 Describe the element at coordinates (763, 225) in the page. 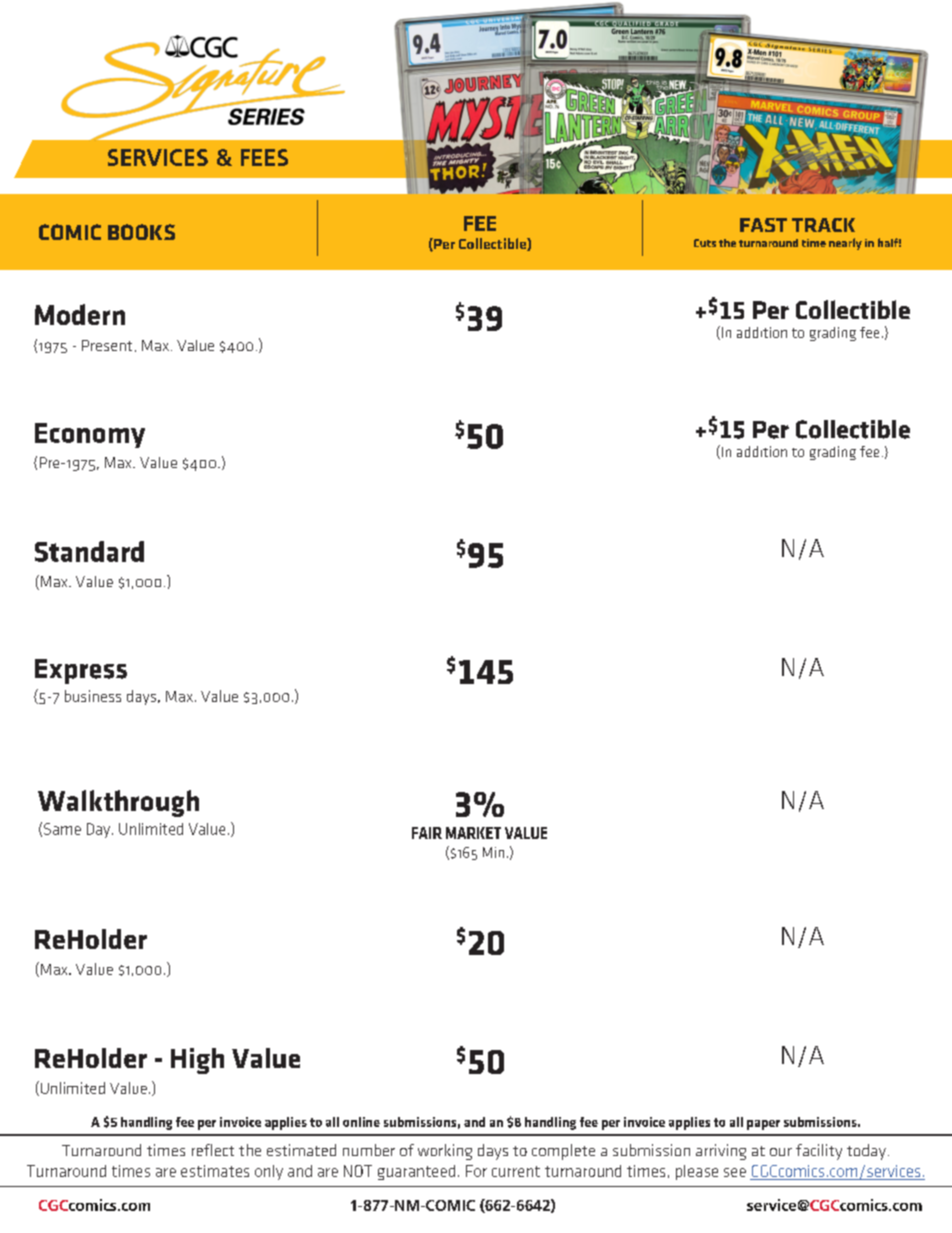

I see `FAST` at that location.
